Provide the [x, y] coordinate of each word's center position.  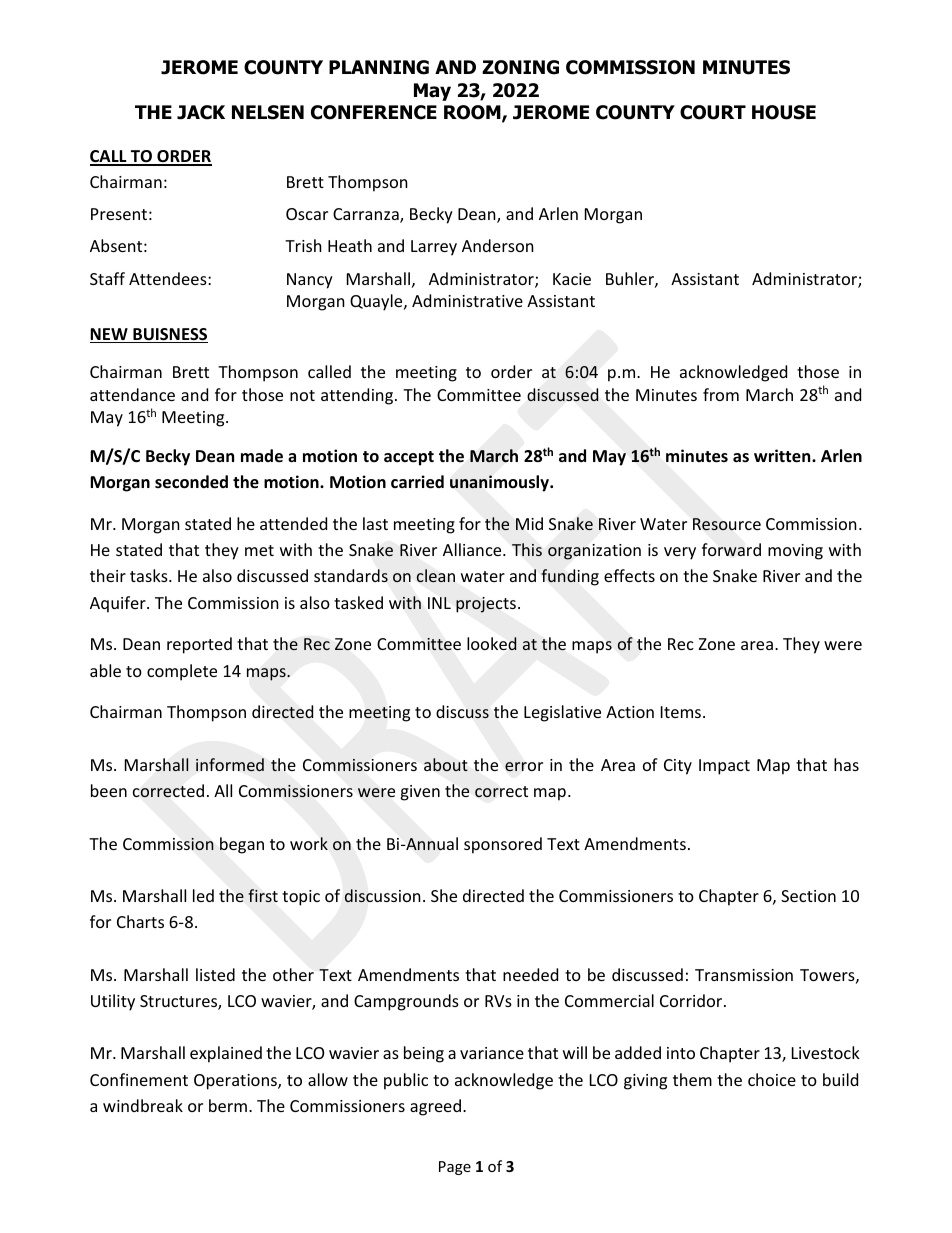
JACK [201, 112]
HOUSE [784, 112]
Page [455, 1168]
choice [772, 1079]
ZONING [520, 67]
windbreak [143, 1105]
